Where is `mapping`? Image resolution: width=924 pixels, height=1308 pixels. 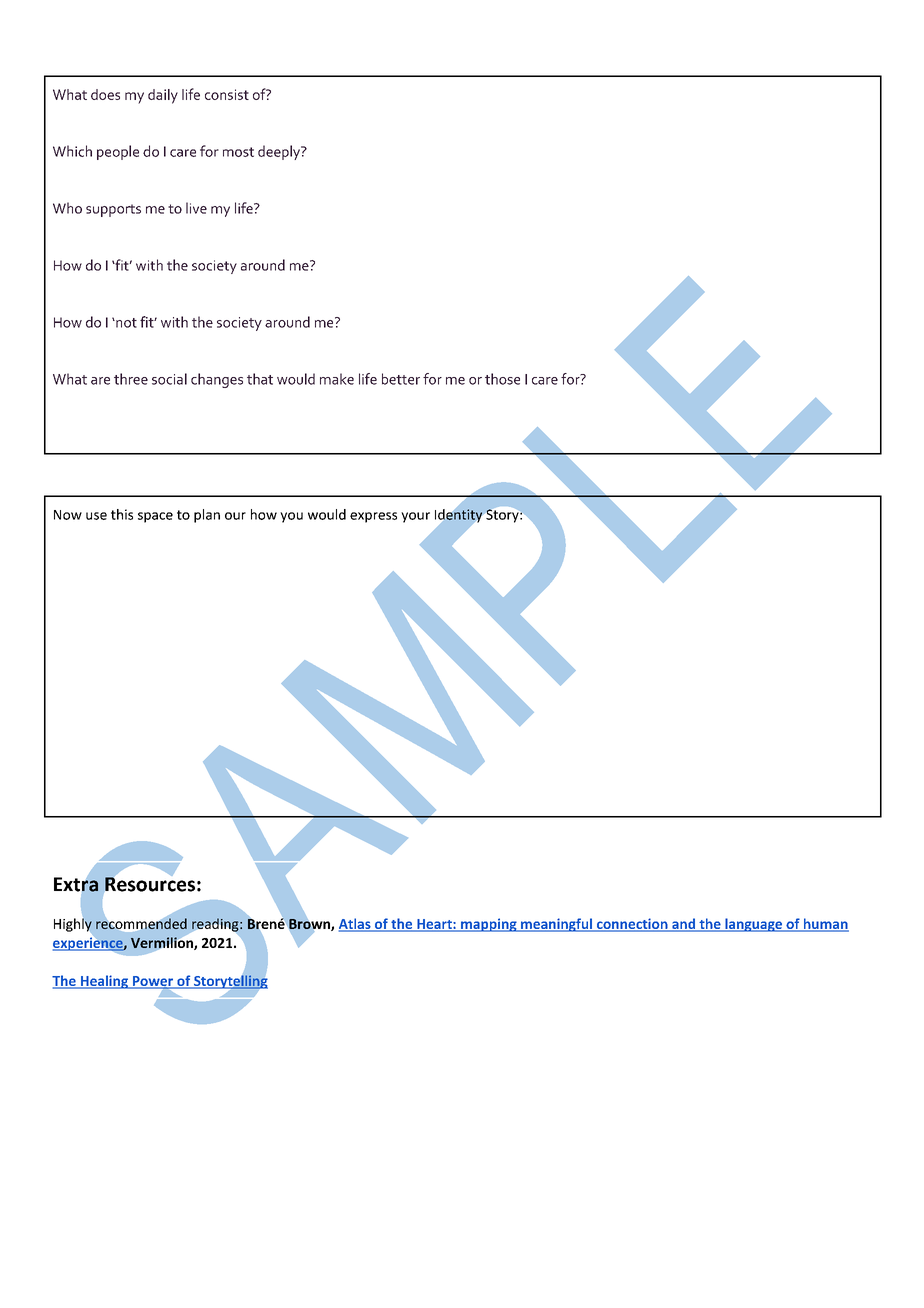
mapping is located at coordinates (489, 925).
